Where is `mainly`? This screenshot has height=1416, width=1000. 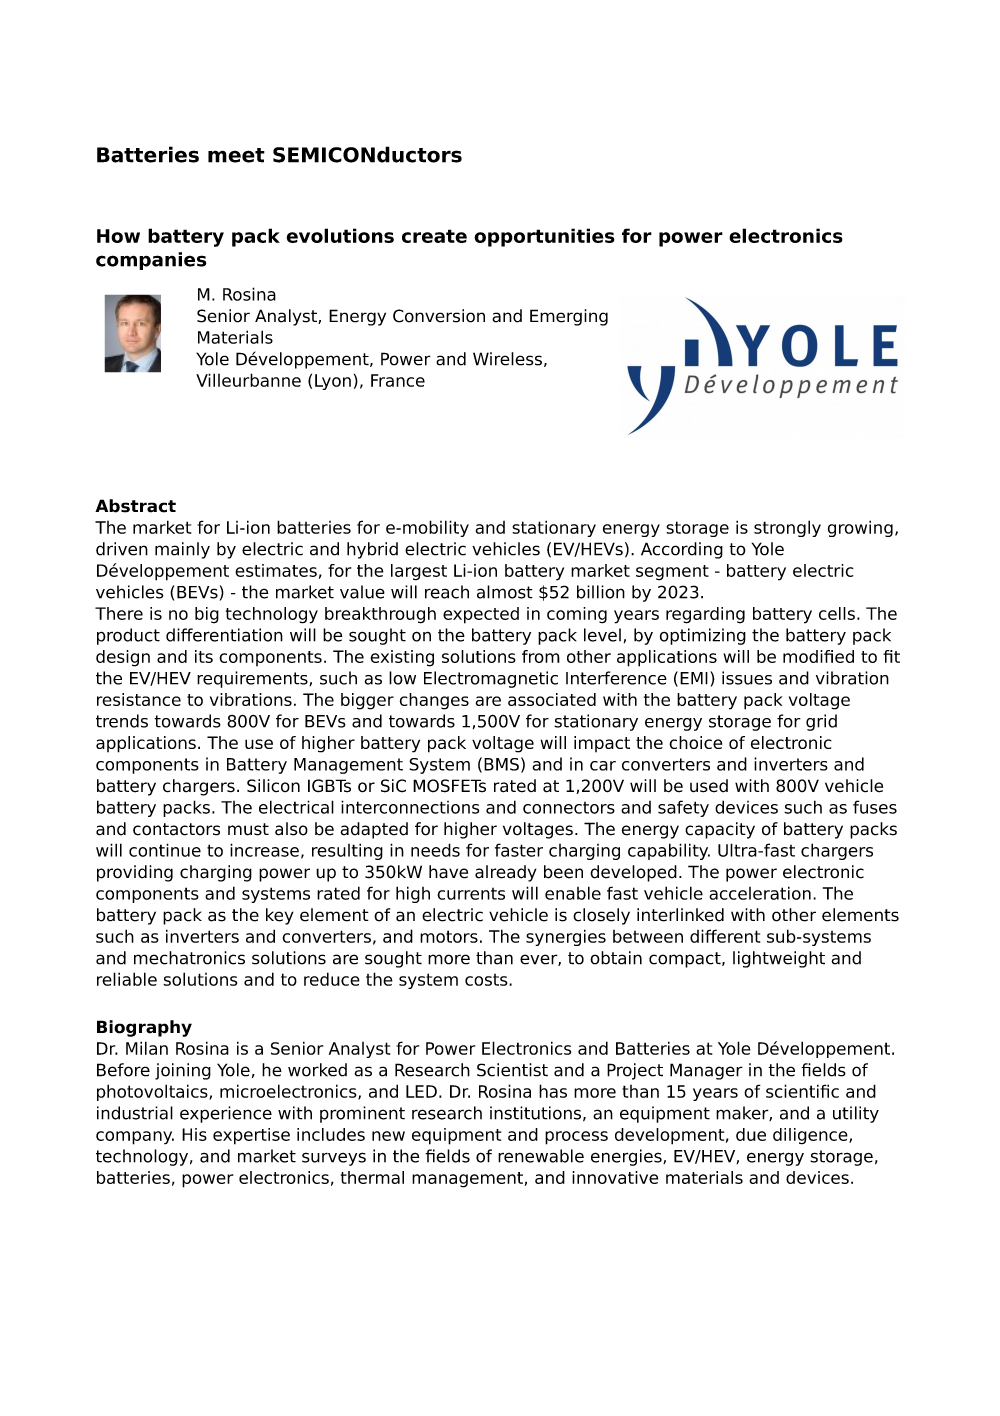
mainly is located at coordinates (182, 550).
